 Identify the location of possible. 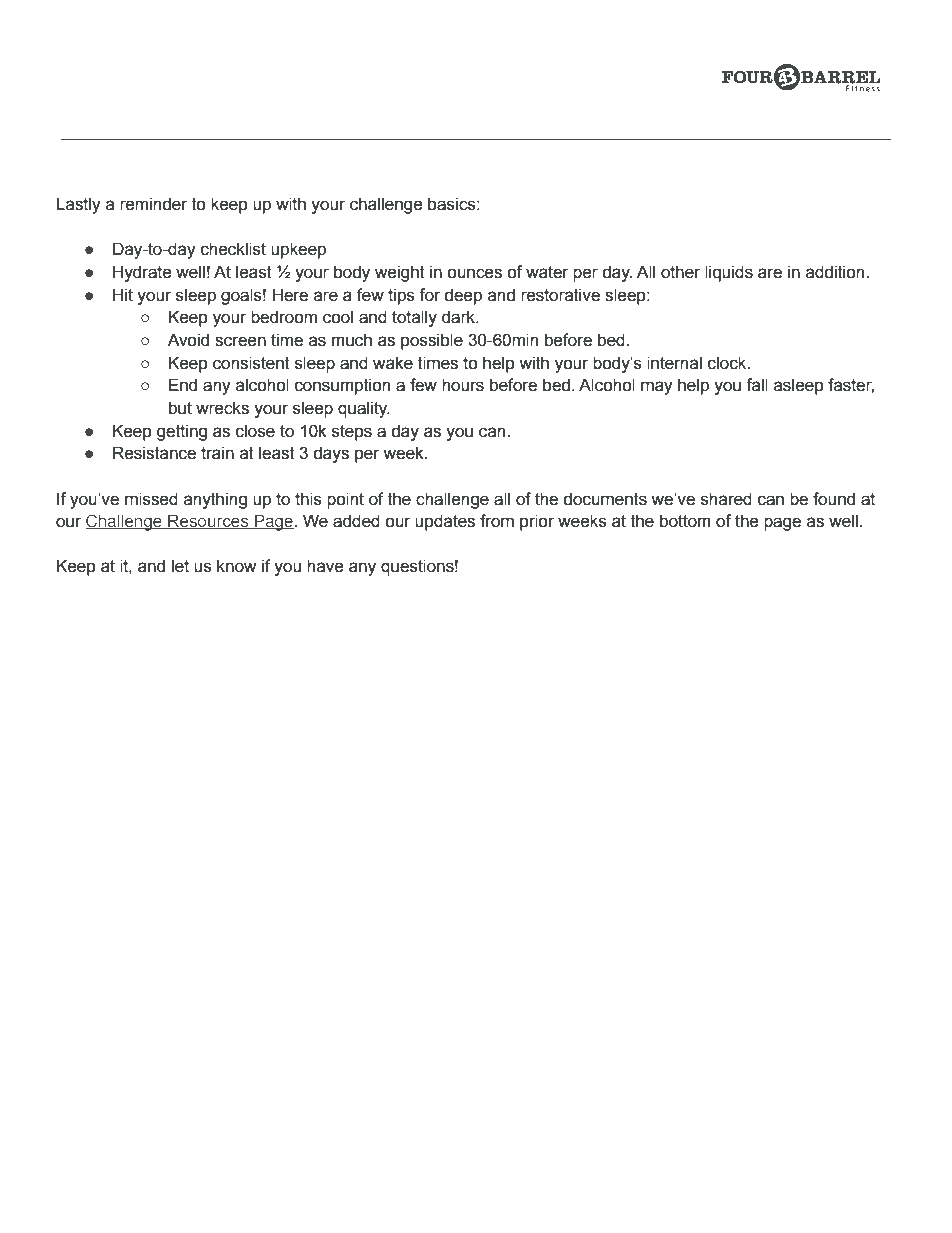
(432, 341).
